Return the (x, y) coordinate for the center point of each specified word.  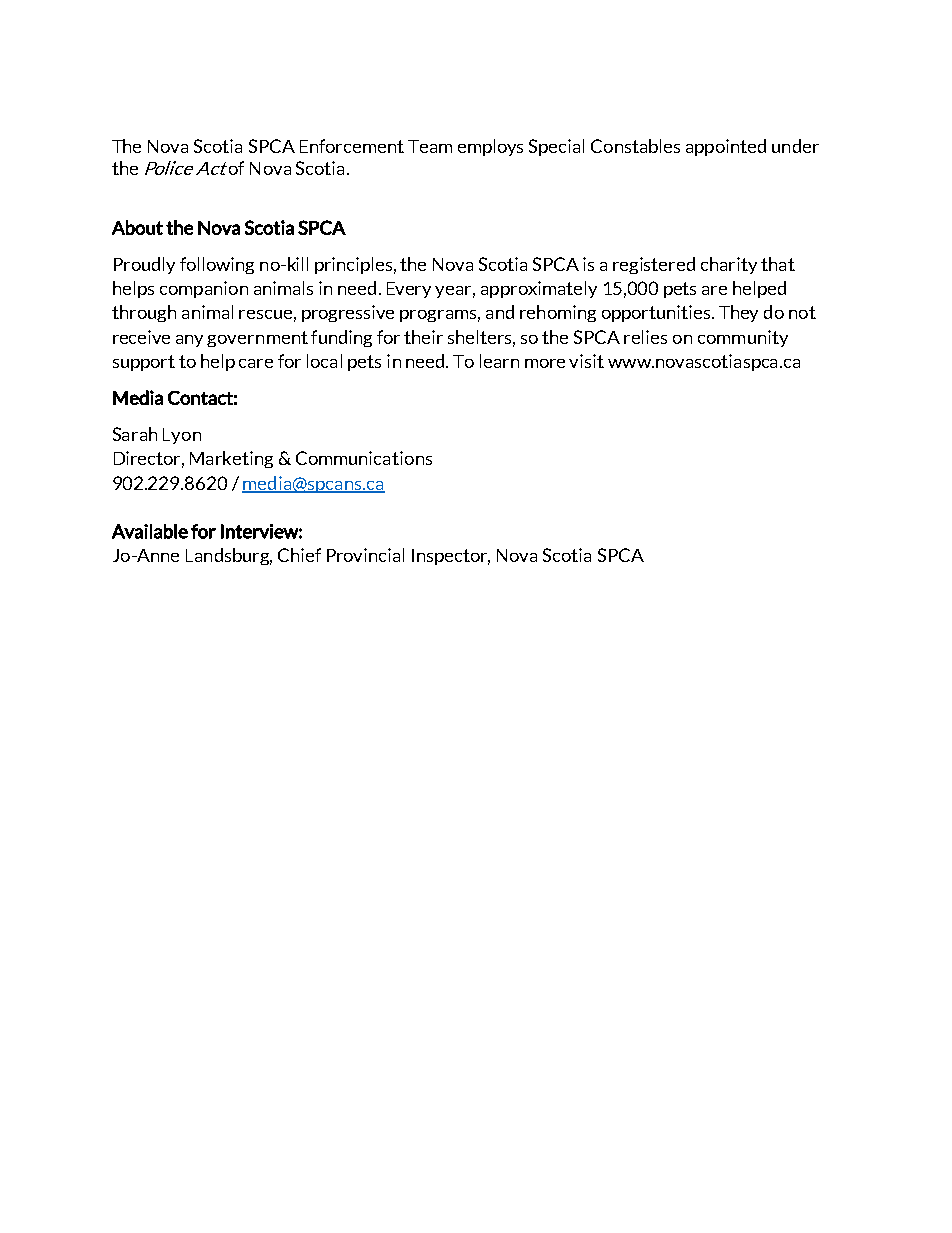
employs (490, 147)
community (743, 338)
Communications (364, 458)
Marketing (231, 459)
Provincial (365, 555)
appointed (726, 147)
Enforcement (352, 146)
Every (409, 290)
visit (586, 361)
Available (150, 531)
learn (499, 361)
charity (729, 265)
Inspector (451, 557)
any (189, 341)
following (217, 265)
